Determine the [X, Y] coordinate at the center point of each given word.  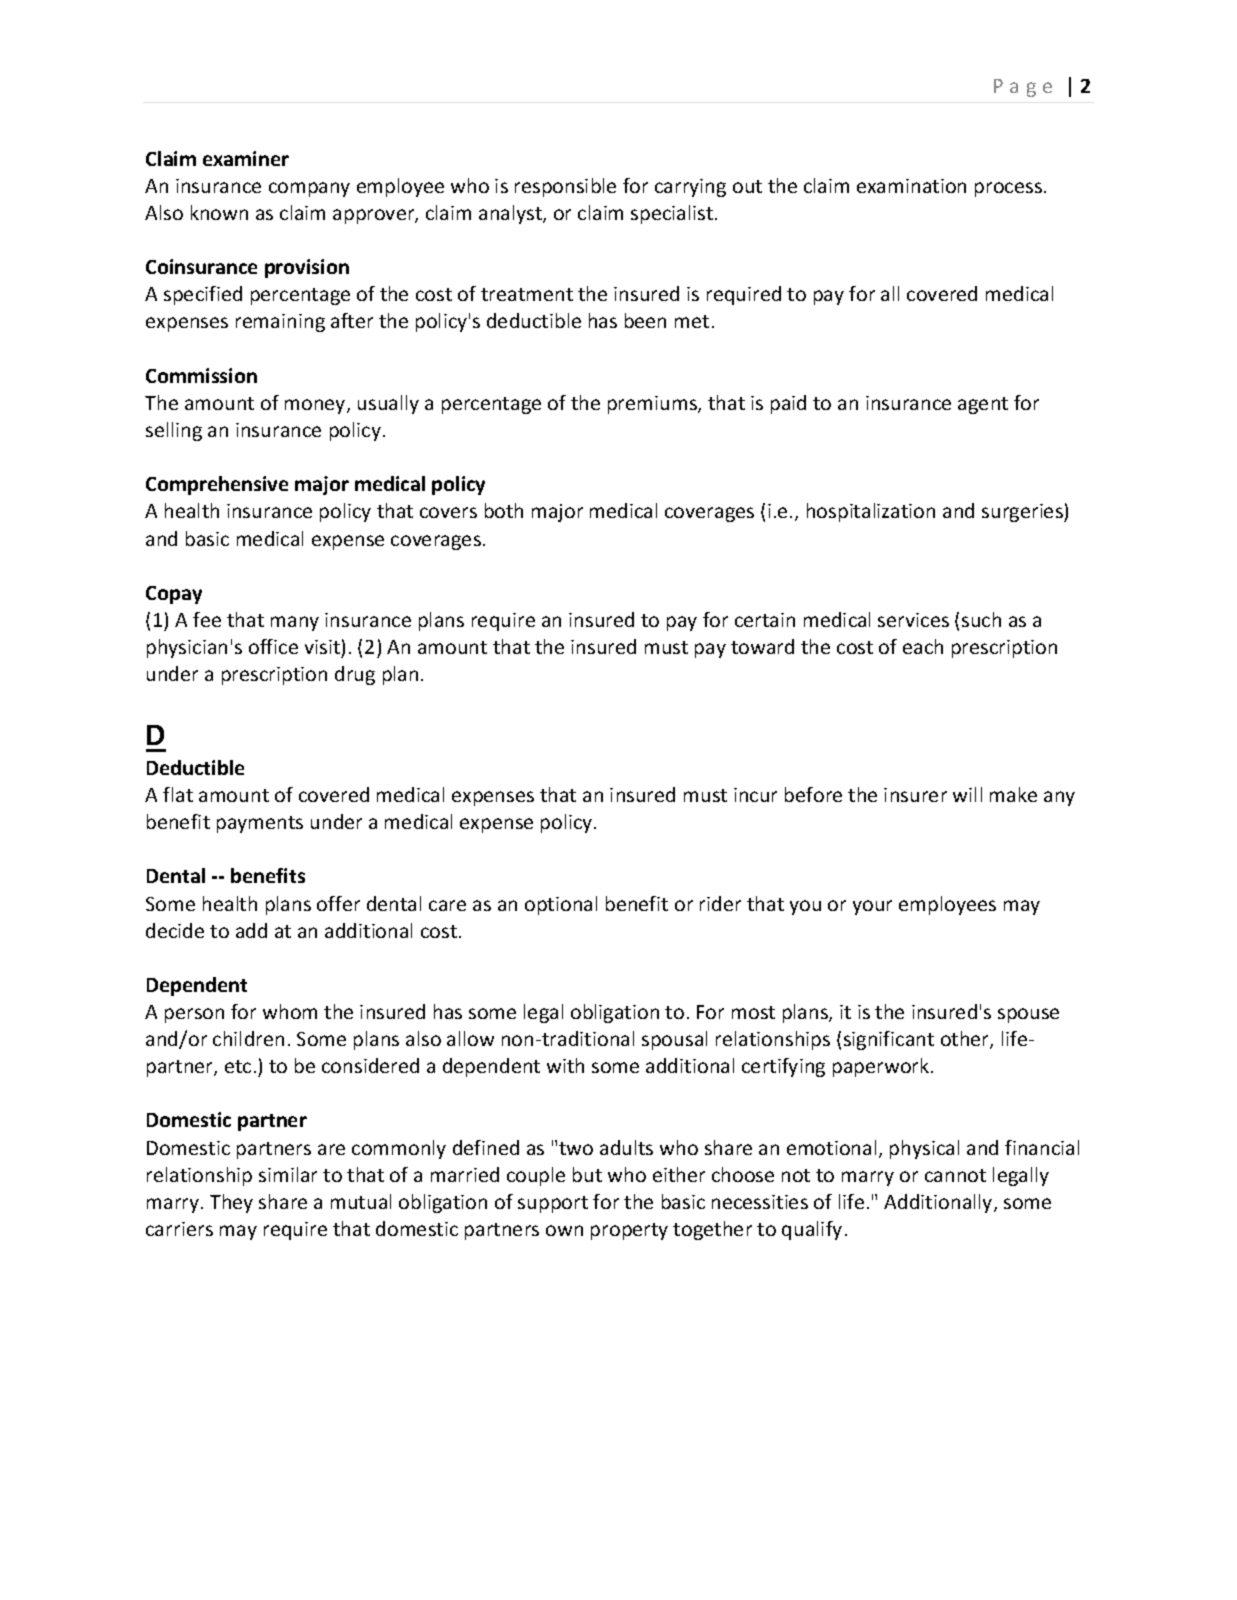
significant [889, 1040]
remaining [280, 323]
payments [260, 824]
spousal [674, 1040]
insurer [915, 795]
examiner [246, 158]
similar [288, 1174]
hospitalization [871, 512]
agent [983, 405]
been [645, 320]
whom [290, 1011]
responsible [565, 187]
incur [755, 795]
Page [1023, 88]
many [295, 623]
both [504, 510]
